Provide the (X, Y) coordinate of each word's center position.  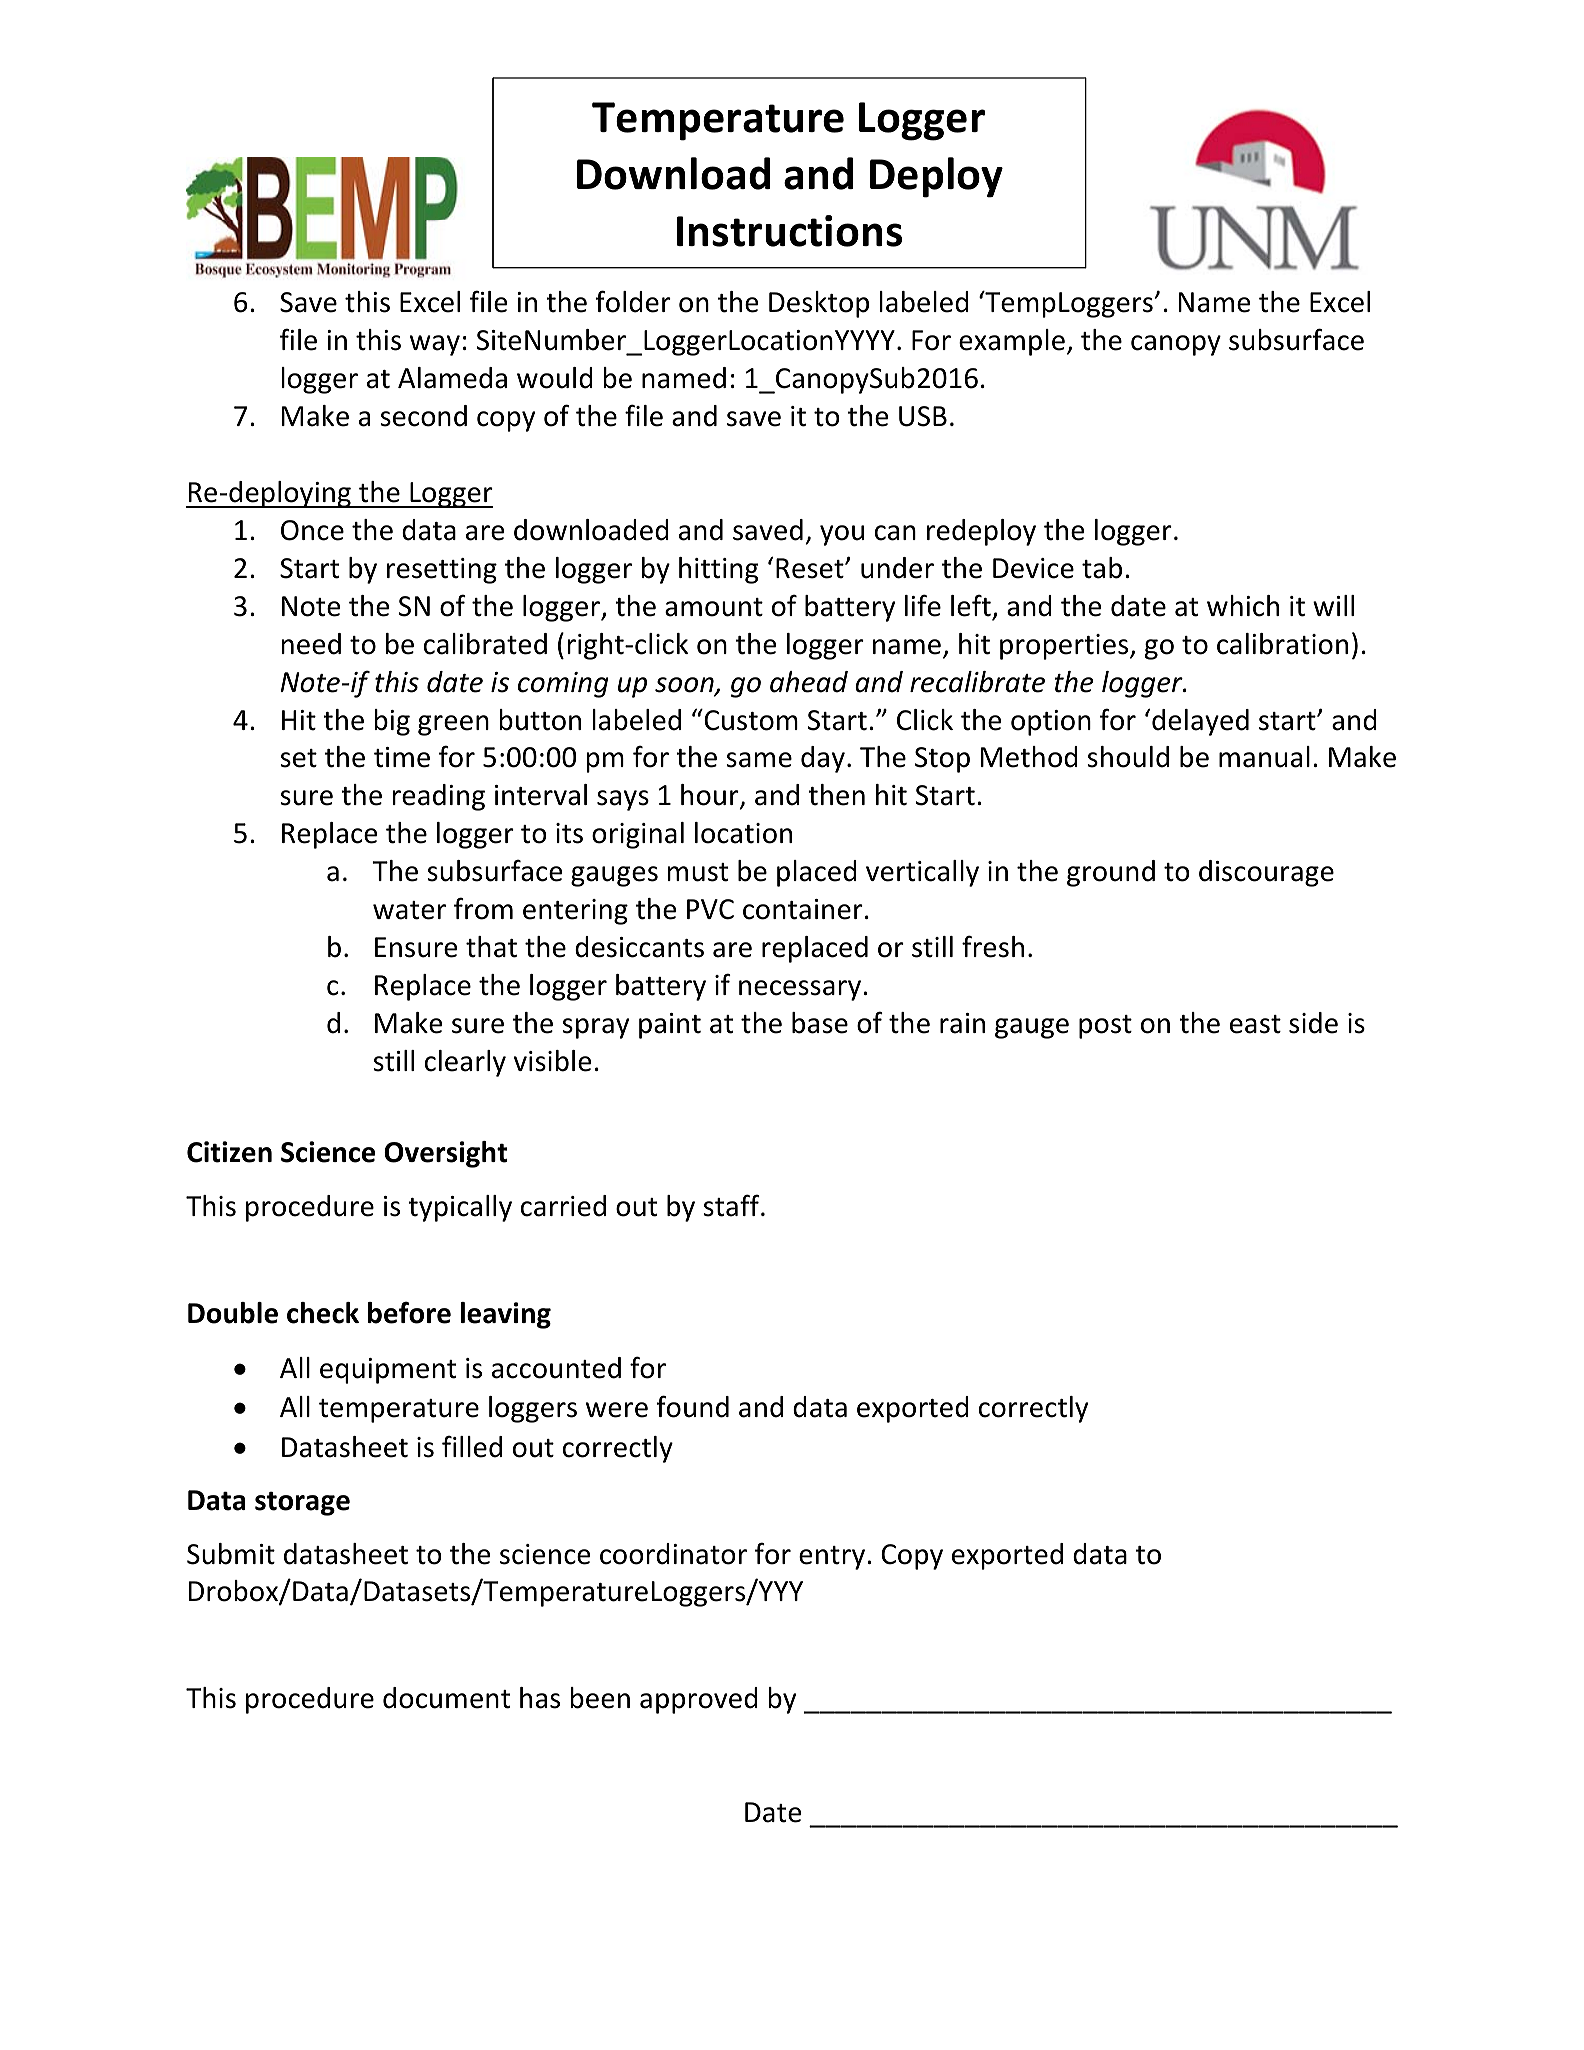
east (1255, 1024)
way (435, 345)
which (1243, 606)
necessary (801, 990)
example (1012, 342)
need (311, 644)
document (446, 1698)
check (323, 1313)
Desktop (819, 304)
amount (714, 607)
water (409, 910)
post (1105, 1027)
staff (732, 1205)
